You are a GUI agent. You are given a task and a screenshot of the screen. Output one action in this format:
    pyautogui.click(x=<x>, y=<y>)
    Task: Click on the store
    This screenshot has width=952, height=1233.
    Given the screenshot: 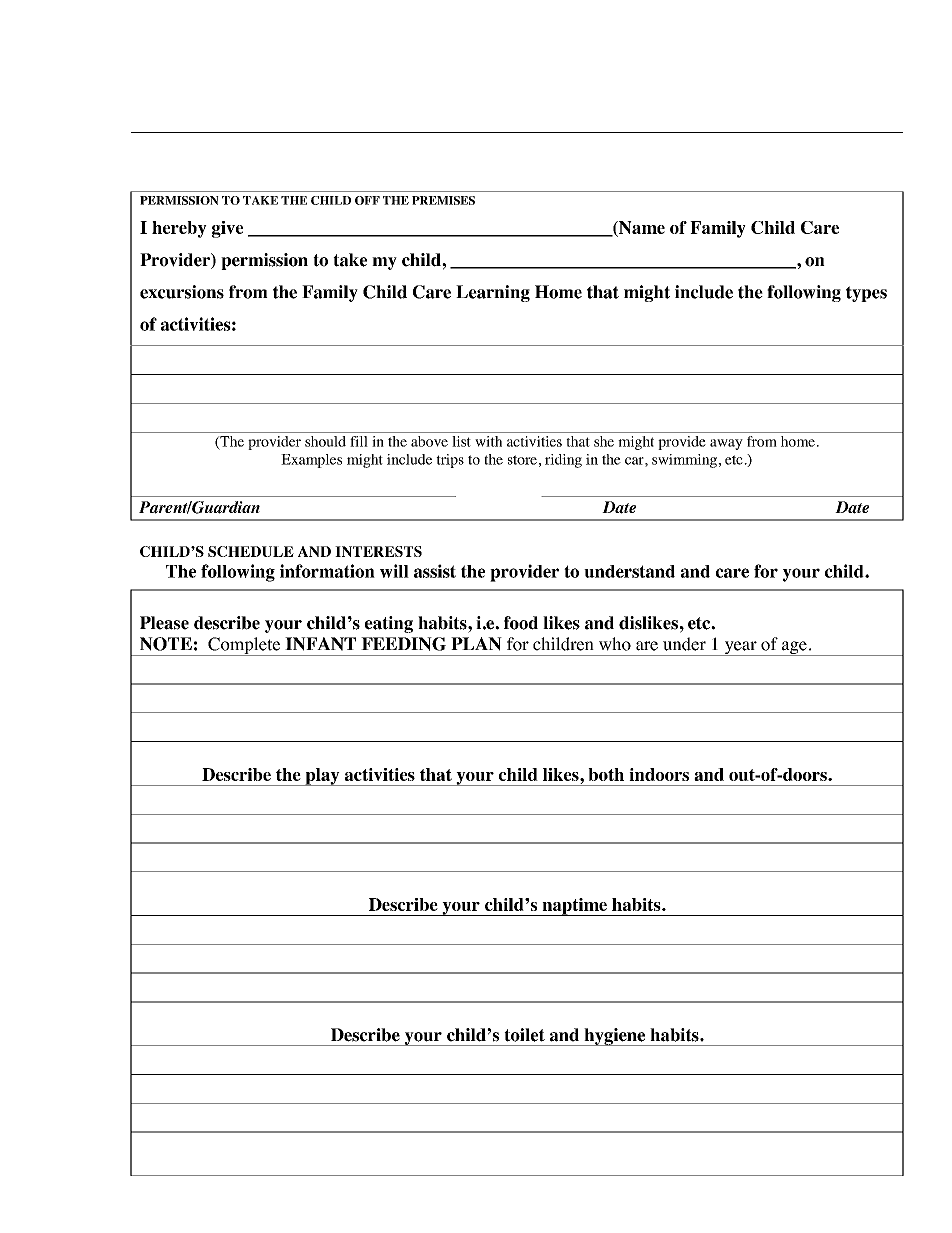 What is the action you would take?
    pyautogui.click(x=522, y=460)
